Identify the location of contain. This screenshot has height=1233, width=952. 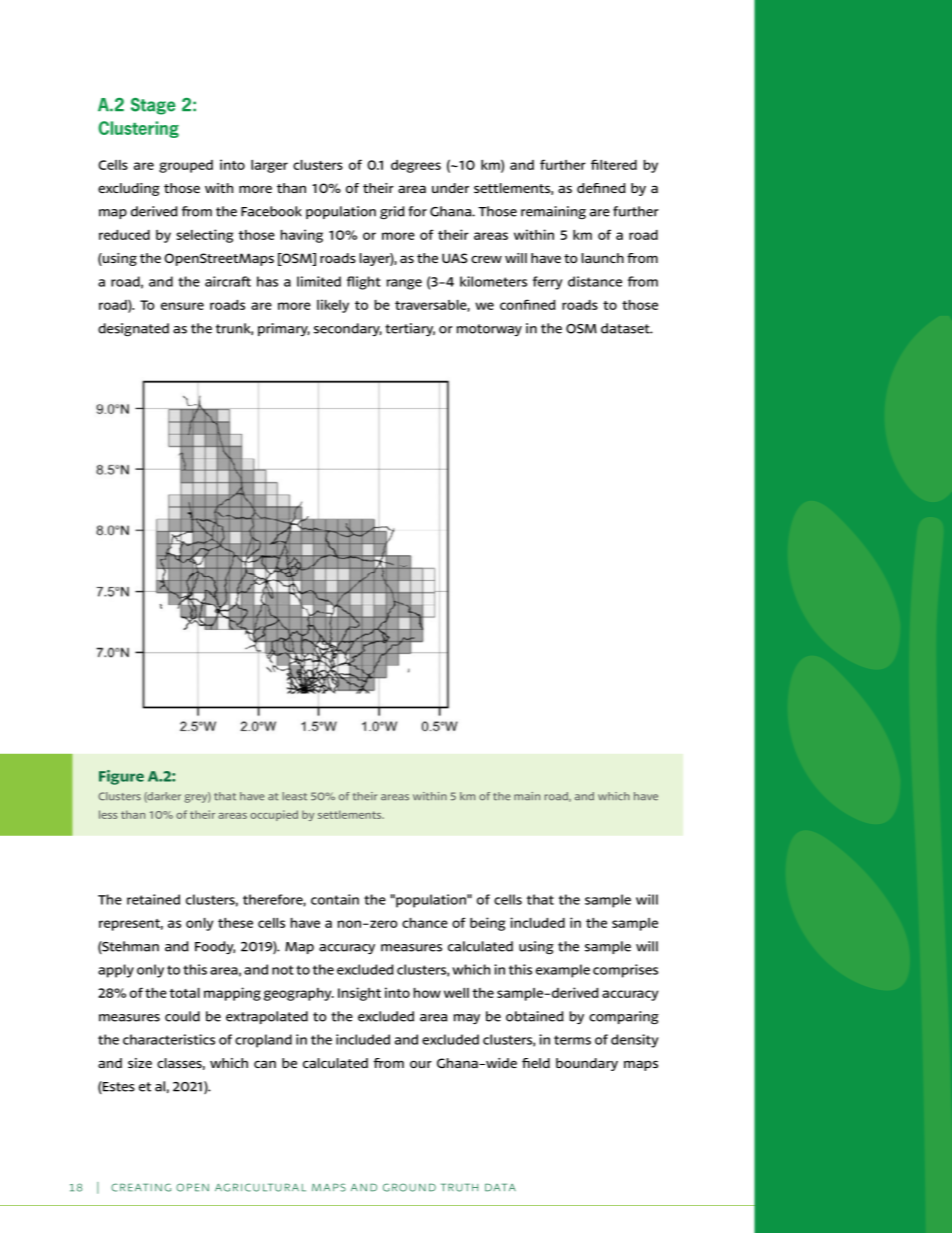
(335, 899).
